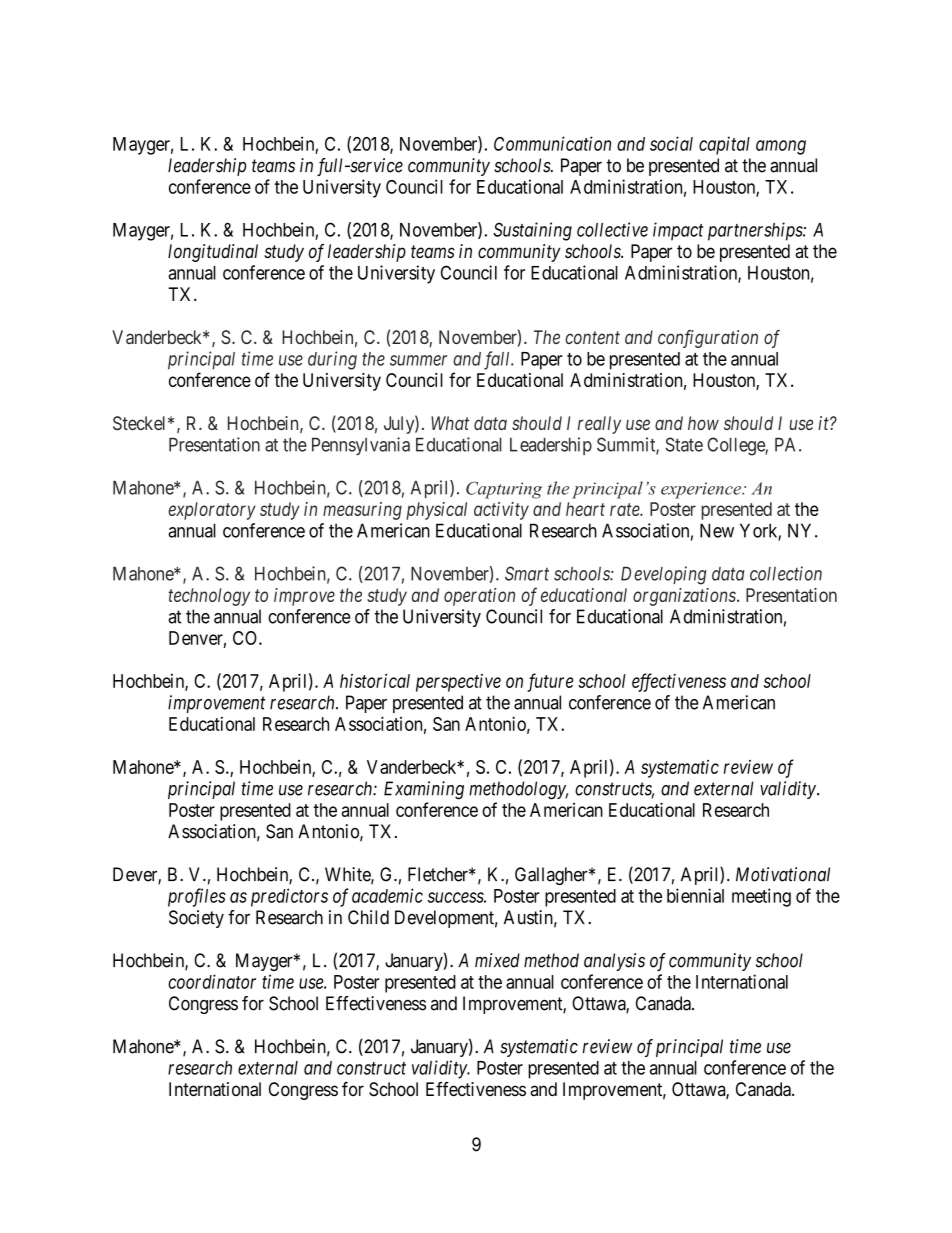 This document has height=1233, width=952. Describe the element at coordinates (289, 897) in the document. I see `predictors` at that location.
